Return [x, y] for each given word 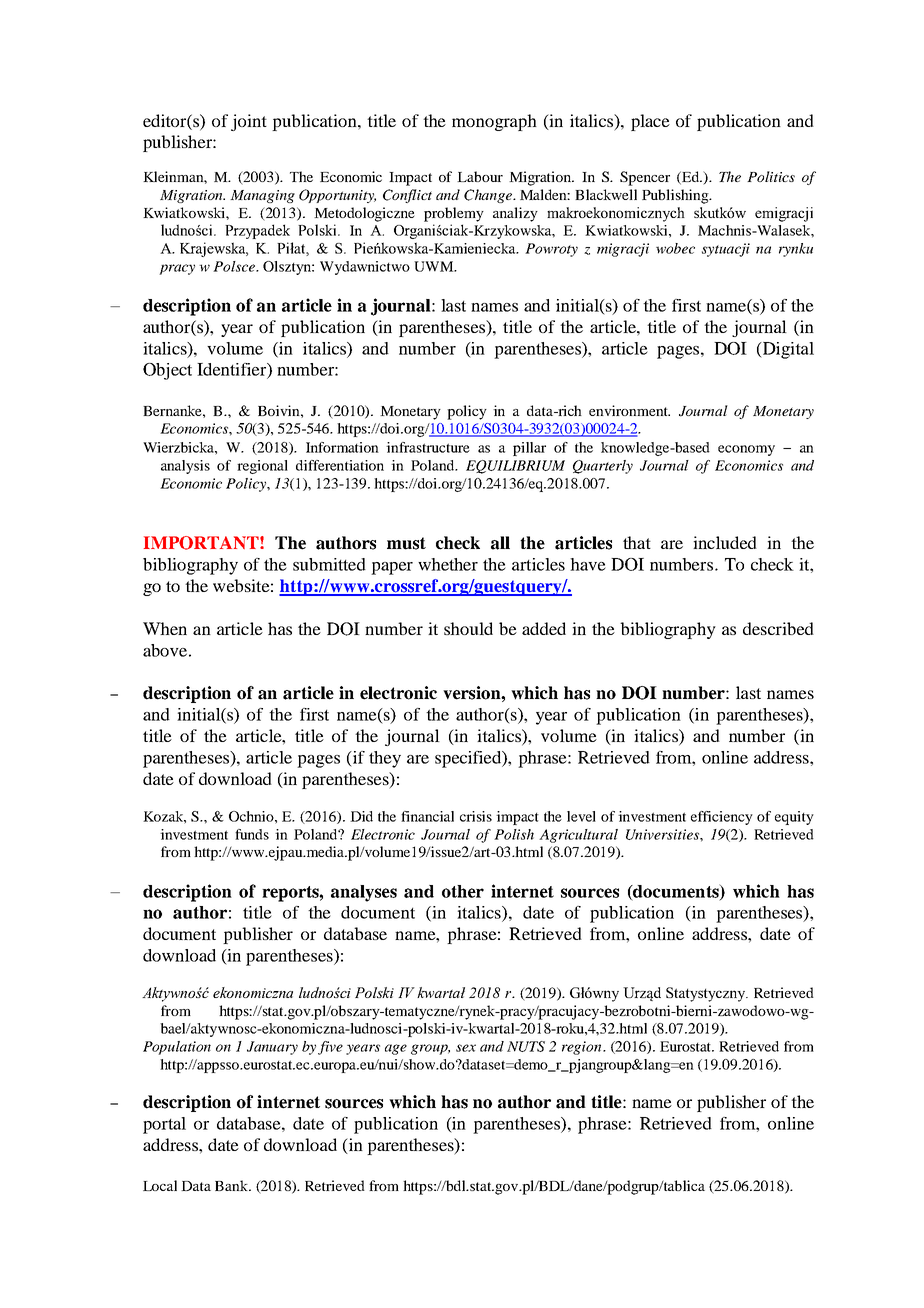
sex [466, 1048]
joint [249, 122]
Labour [480, 176]
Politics [771, 176]
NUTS [526, 1046]
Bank [232, 1185]
